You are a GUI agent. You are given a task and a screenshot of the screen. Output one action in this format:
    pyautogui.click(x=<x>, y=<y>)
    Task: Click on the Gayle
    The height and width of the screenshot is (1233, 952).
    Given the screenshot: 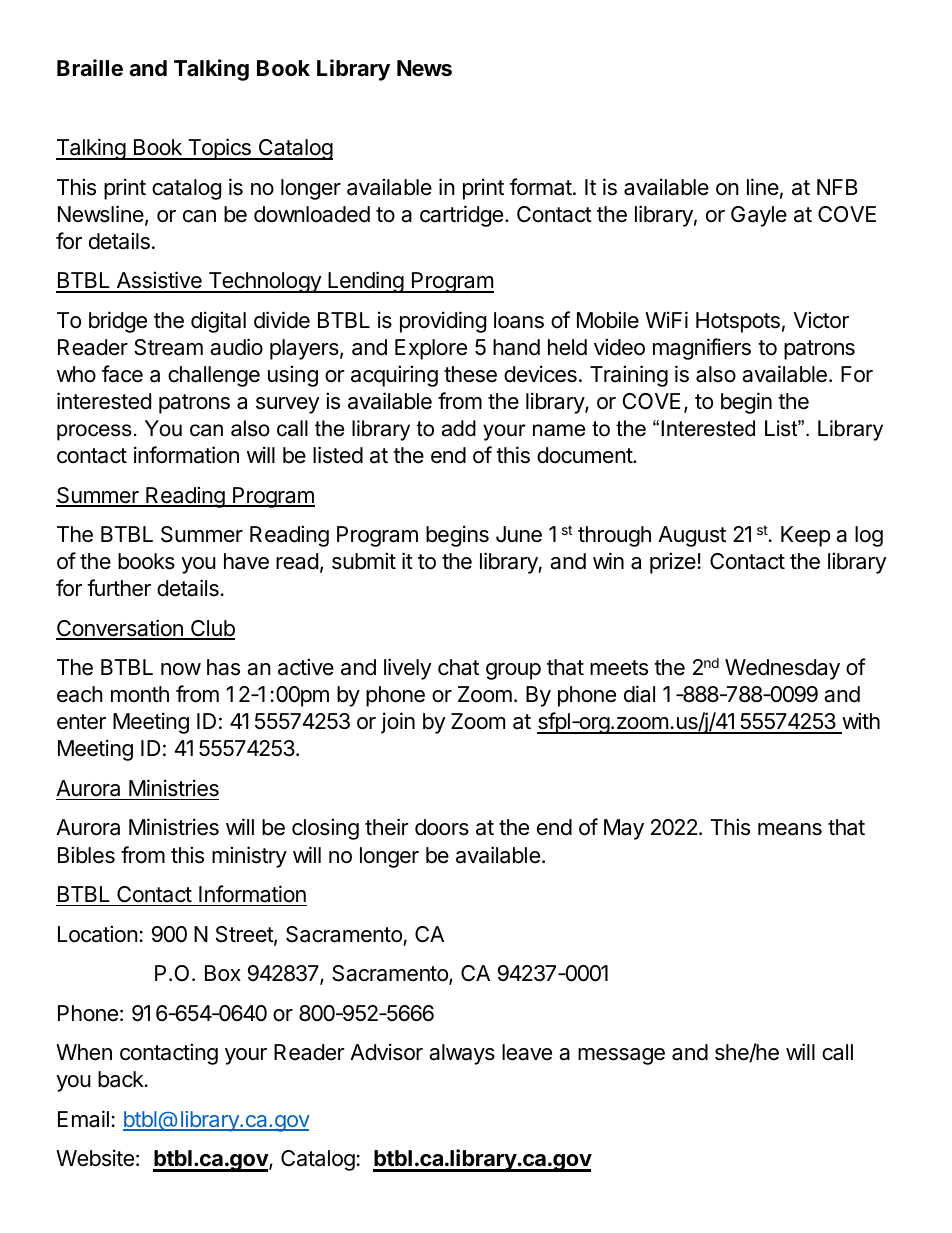 What is the action you would take?
    pyautogui.click(x=759, y=216)
